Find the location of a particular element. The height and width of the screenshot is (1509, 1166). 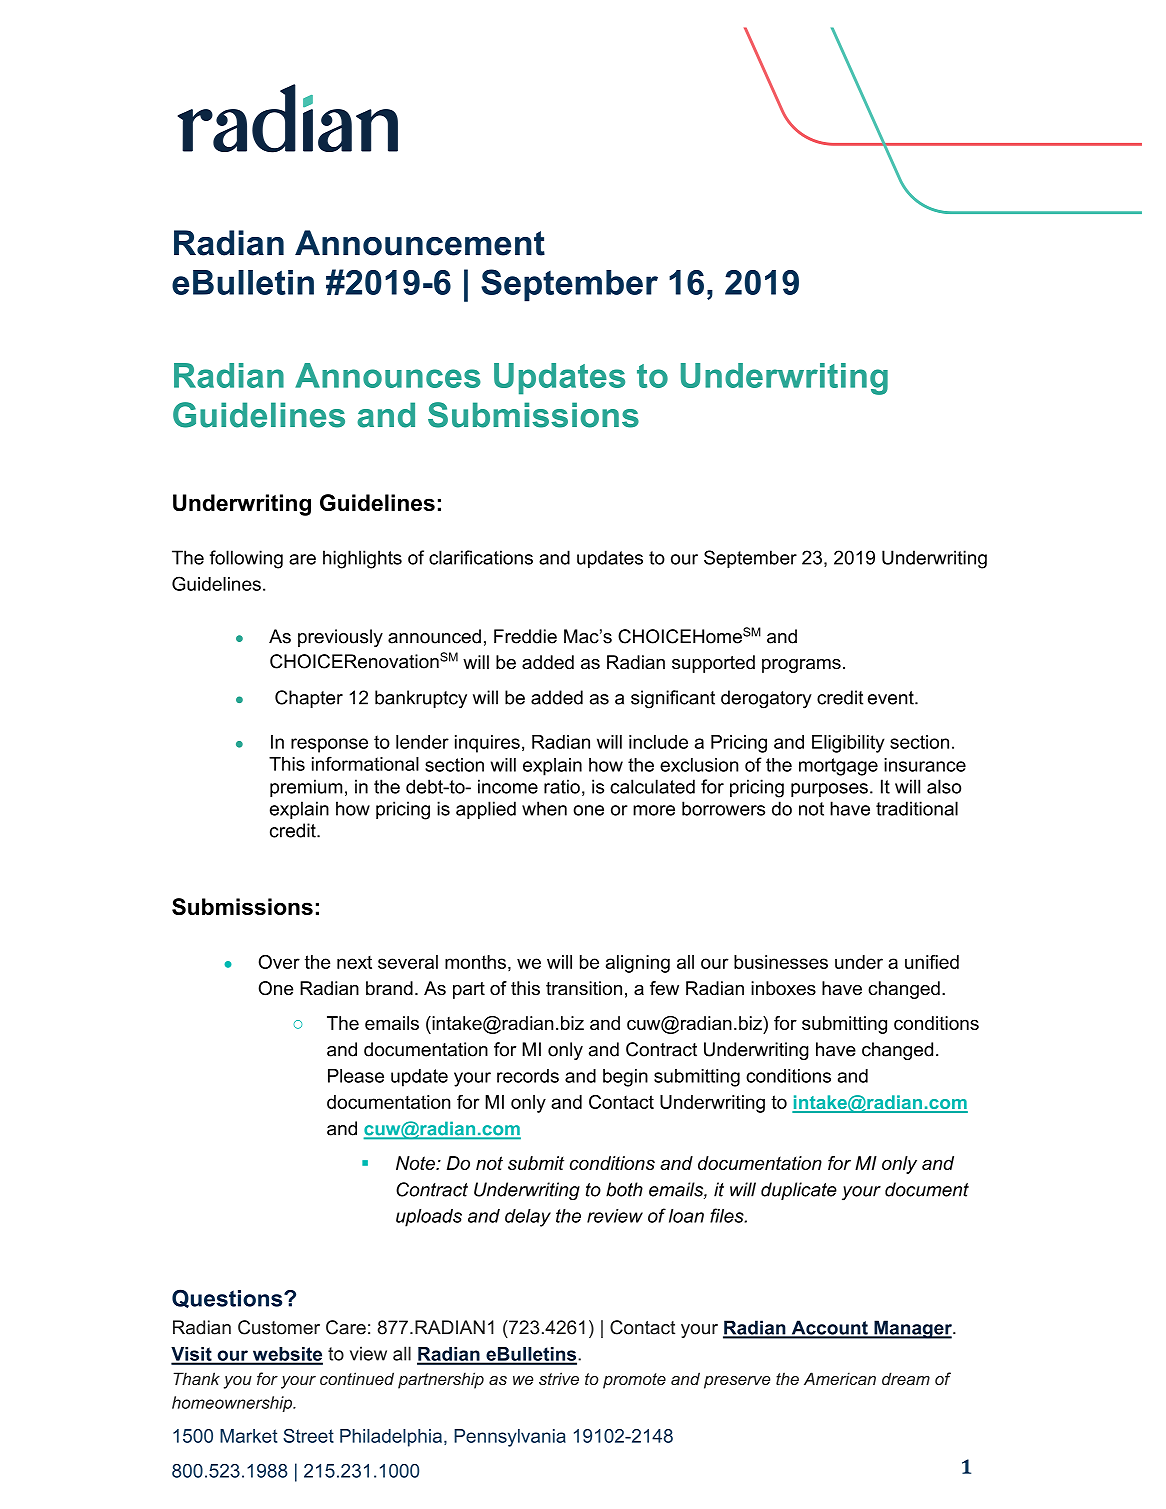

programs is located at coordinates (801, 666).
